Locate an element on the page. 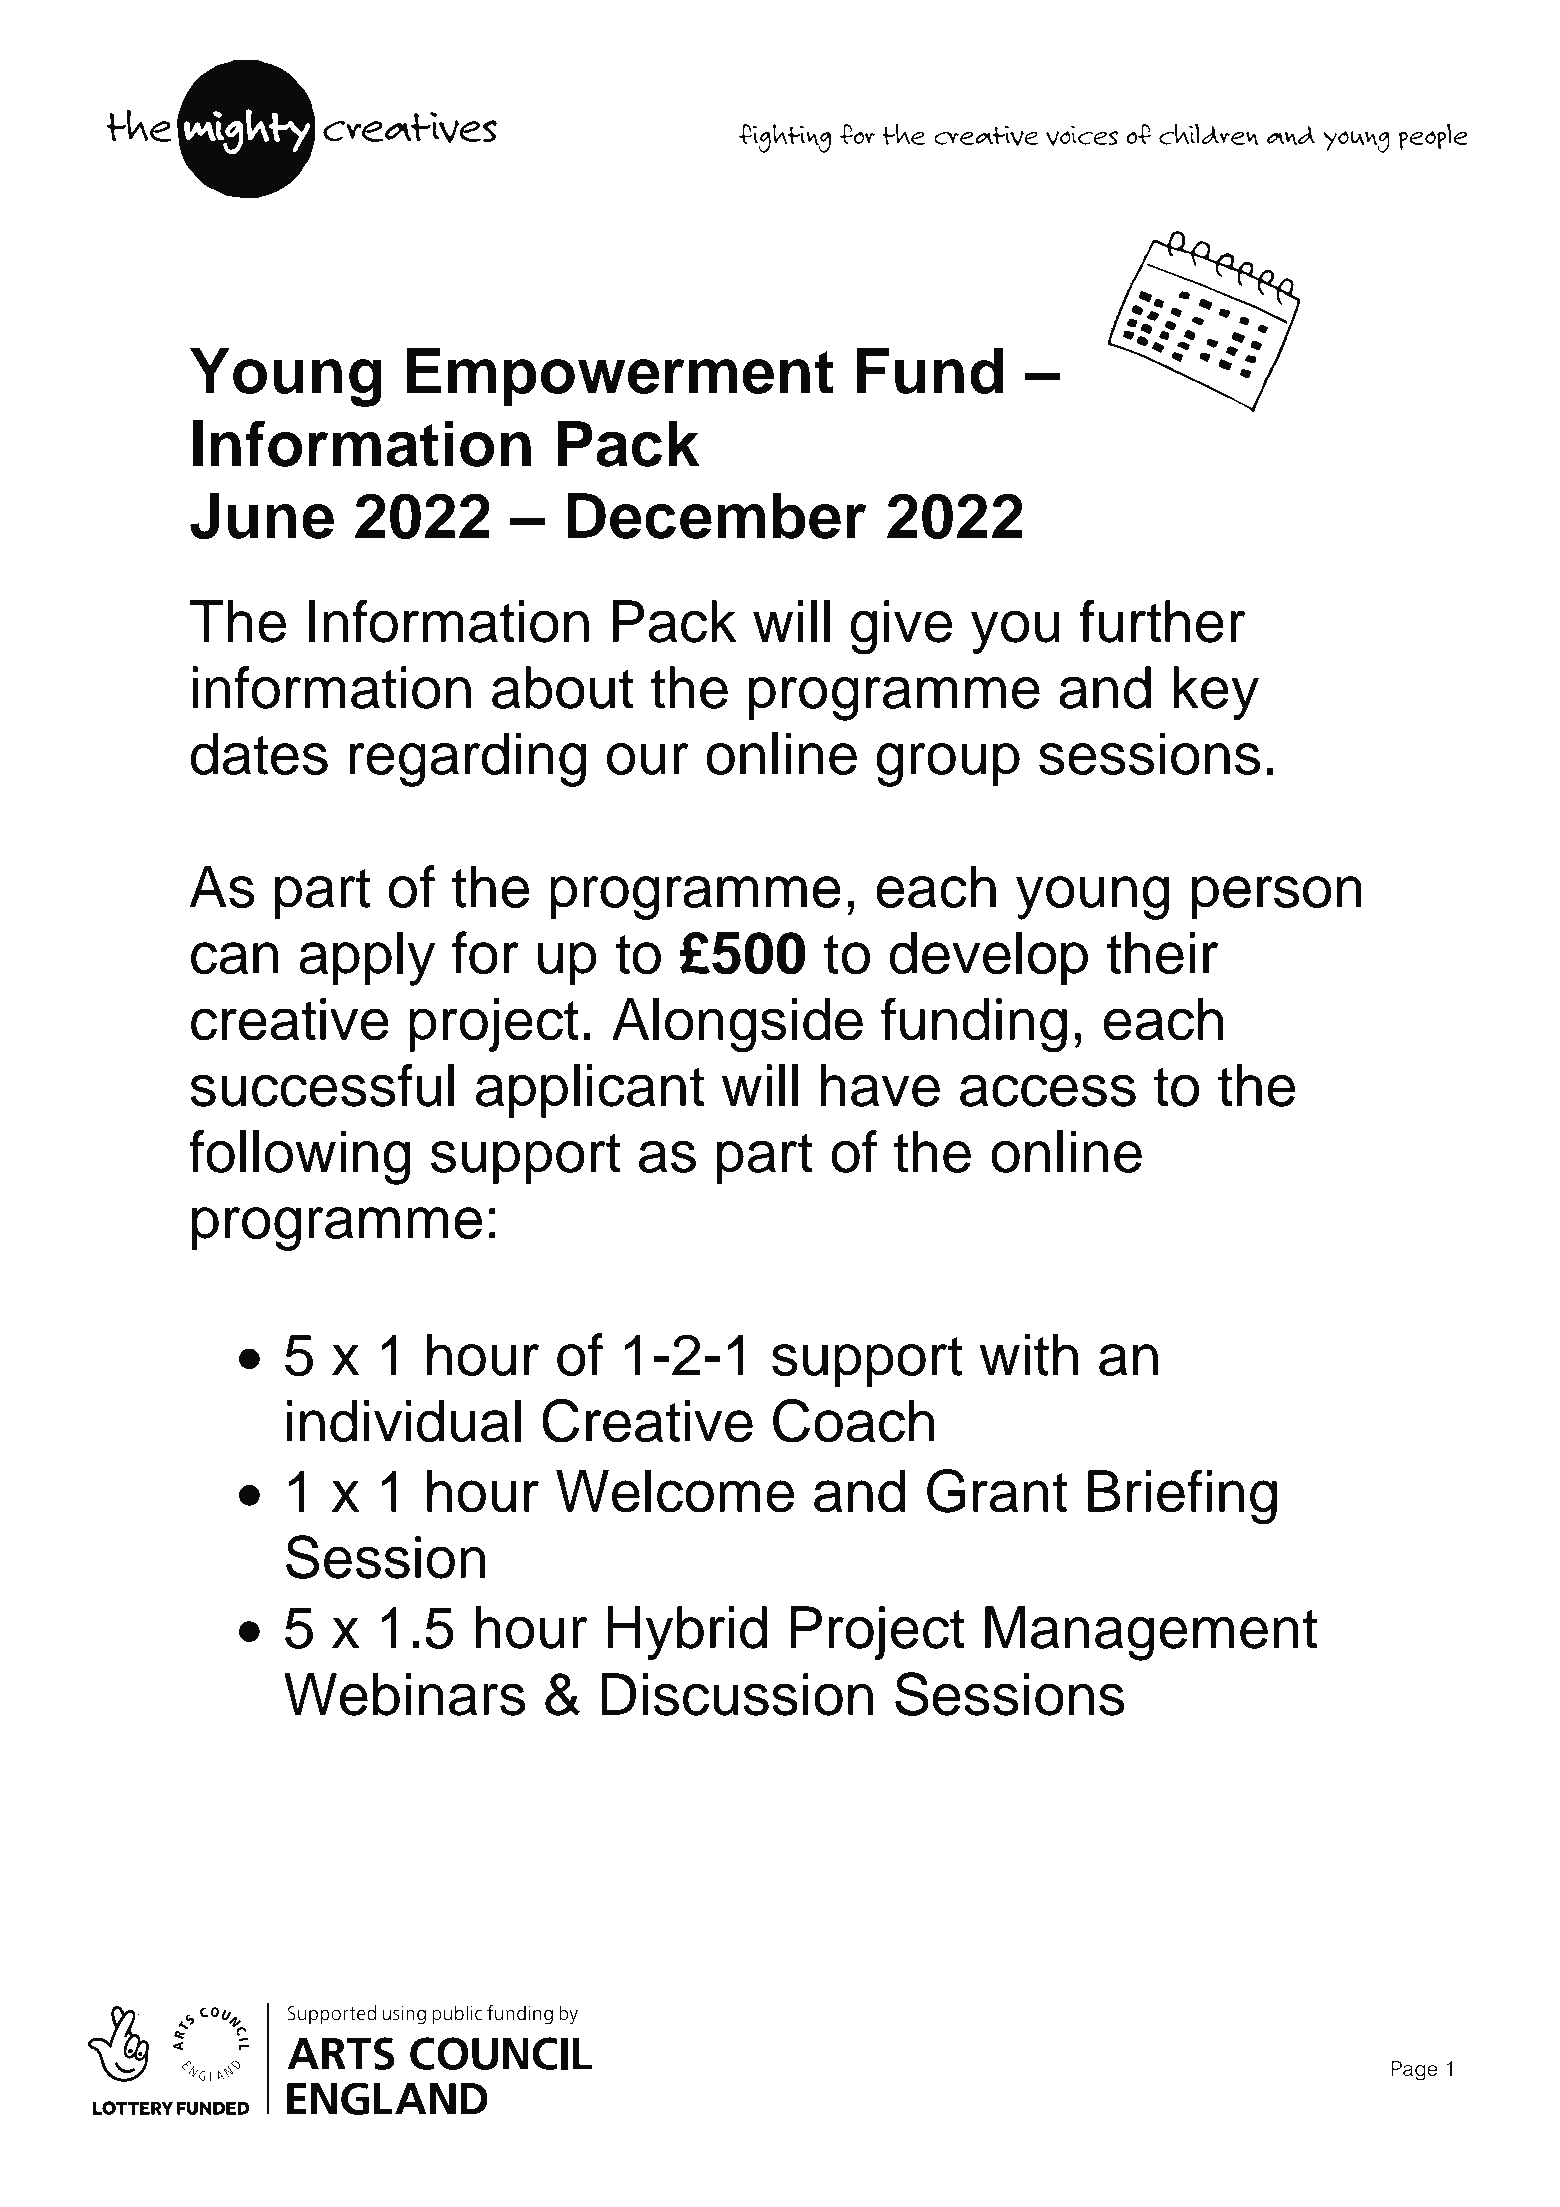  December is located at coordinates (716, 516).
